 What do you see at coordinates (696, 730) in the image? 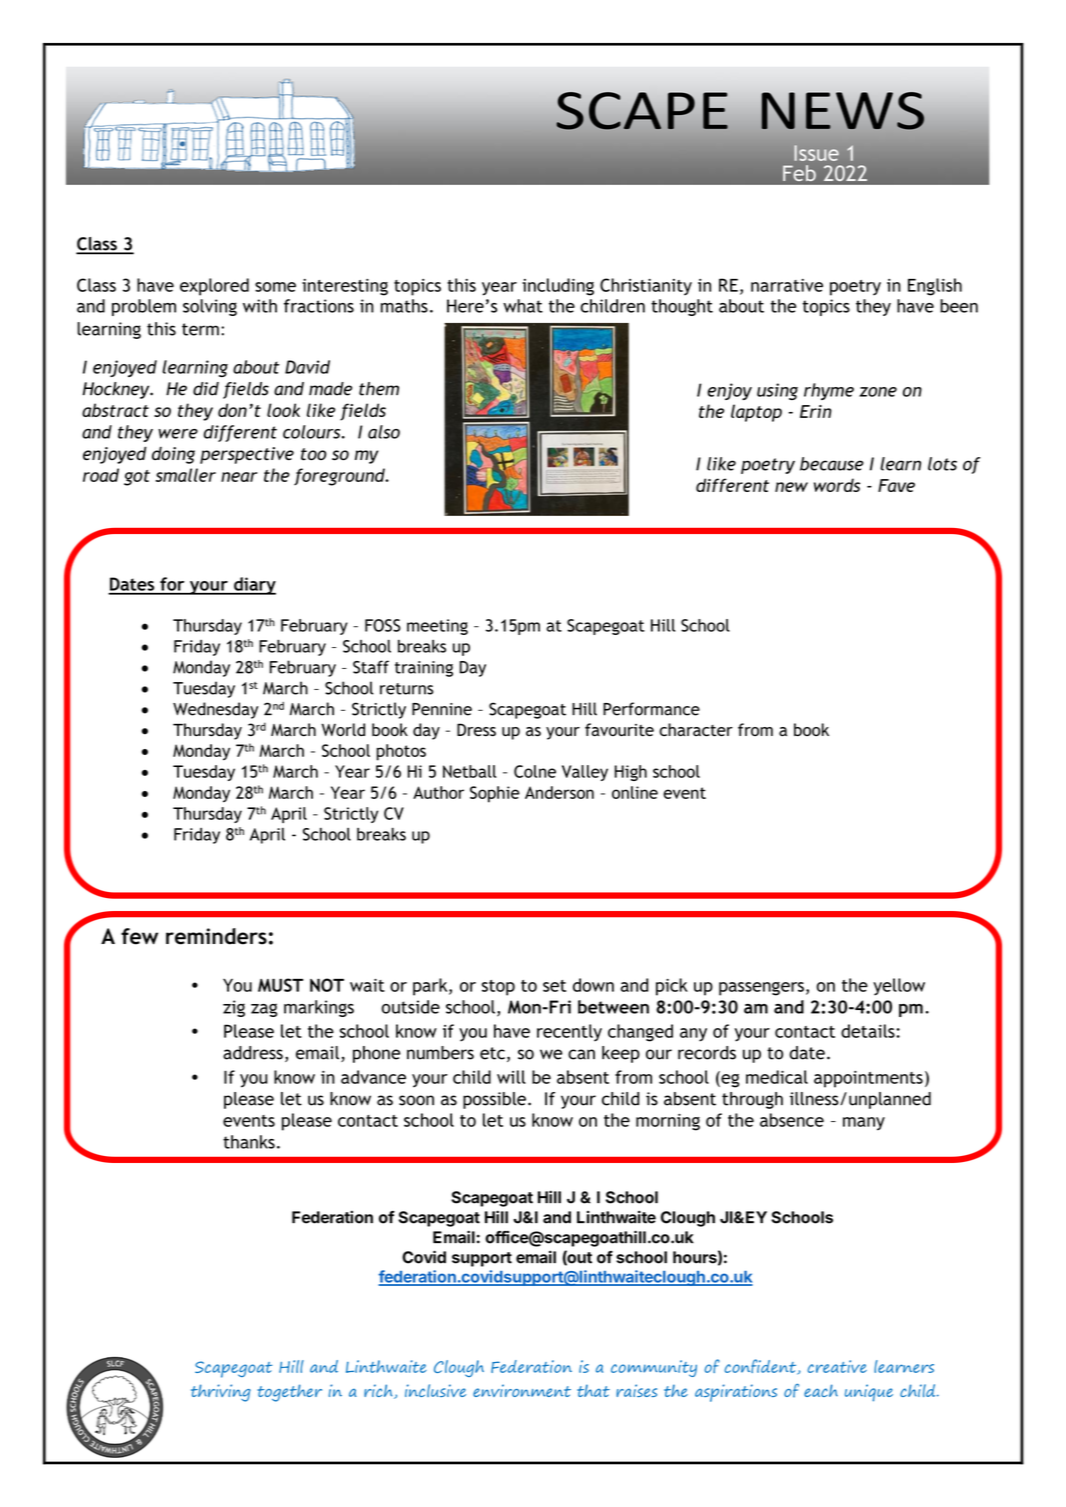
I see `character` at bounding box center [696, 730].
